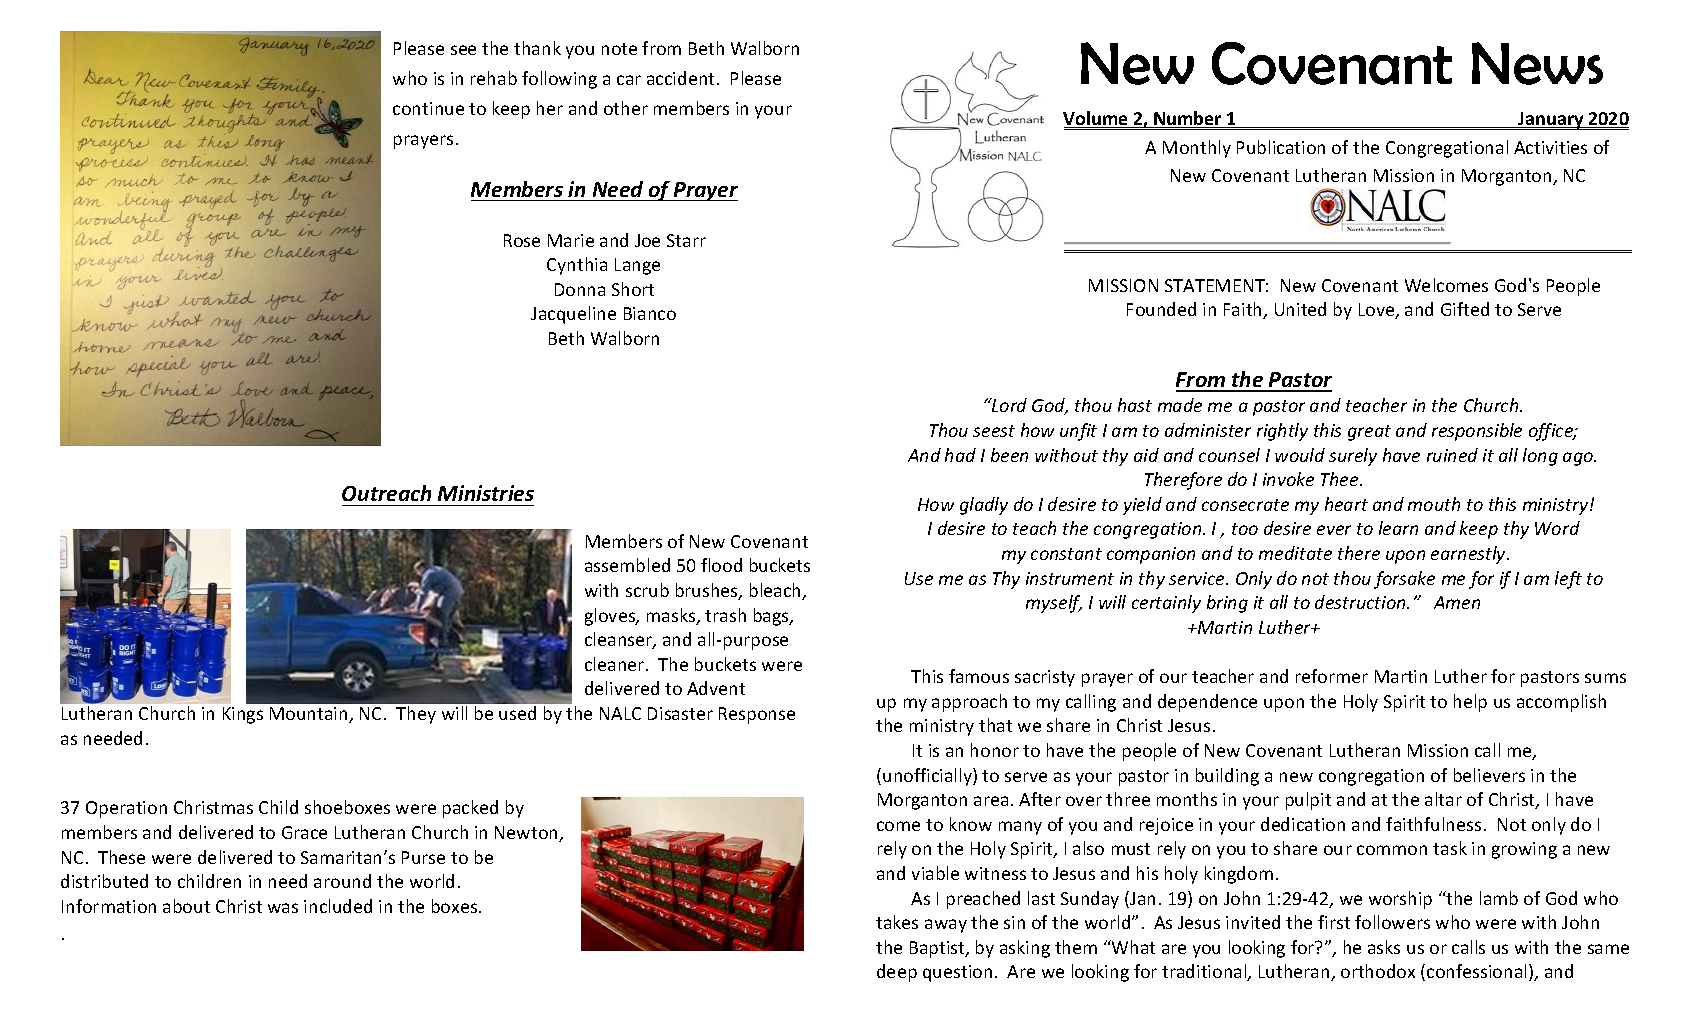 The image size is (1692, 1028). I want to click on continue, so click(428, 108).
